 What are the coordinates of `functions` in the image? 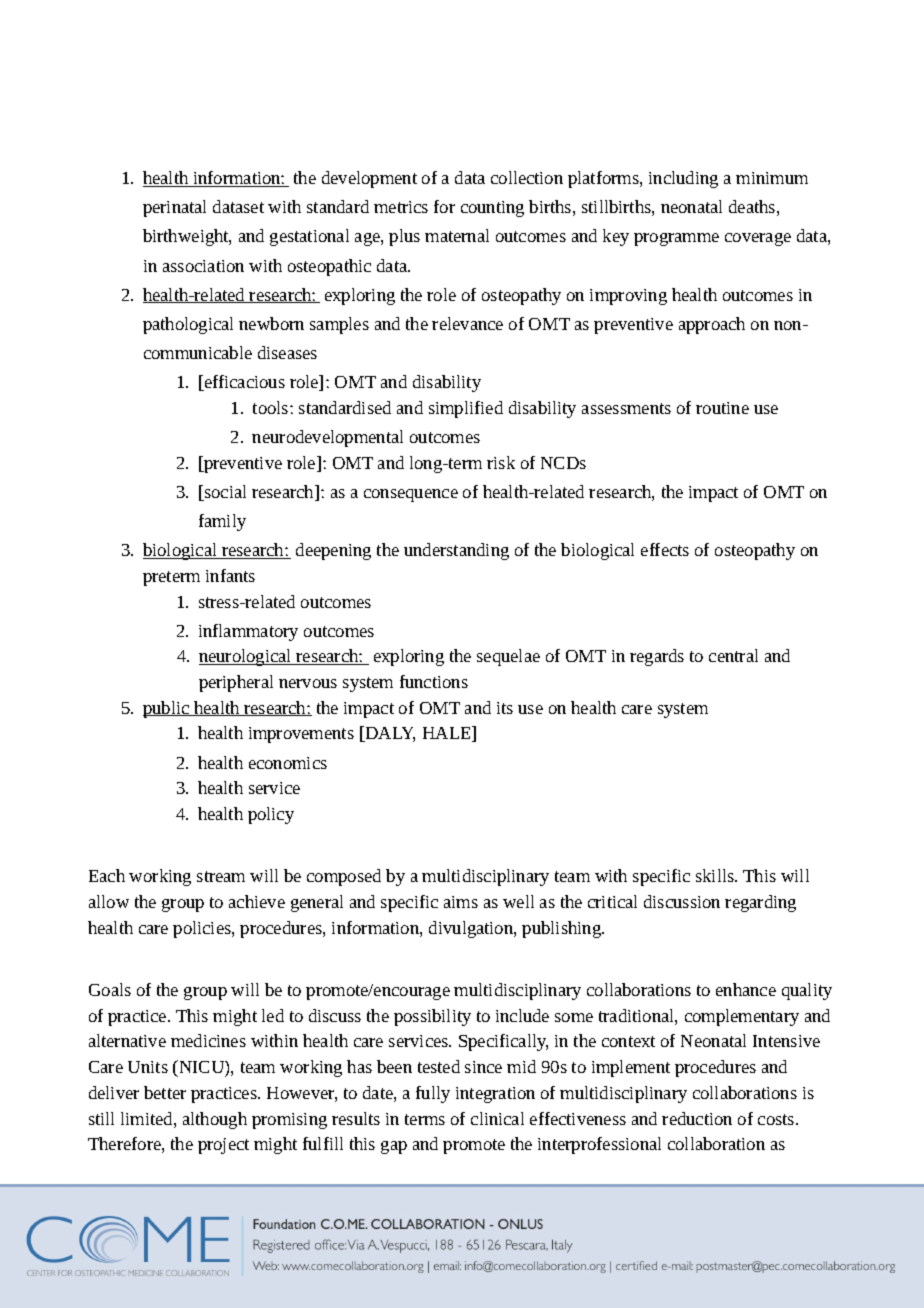 It's located at (434, 681).
